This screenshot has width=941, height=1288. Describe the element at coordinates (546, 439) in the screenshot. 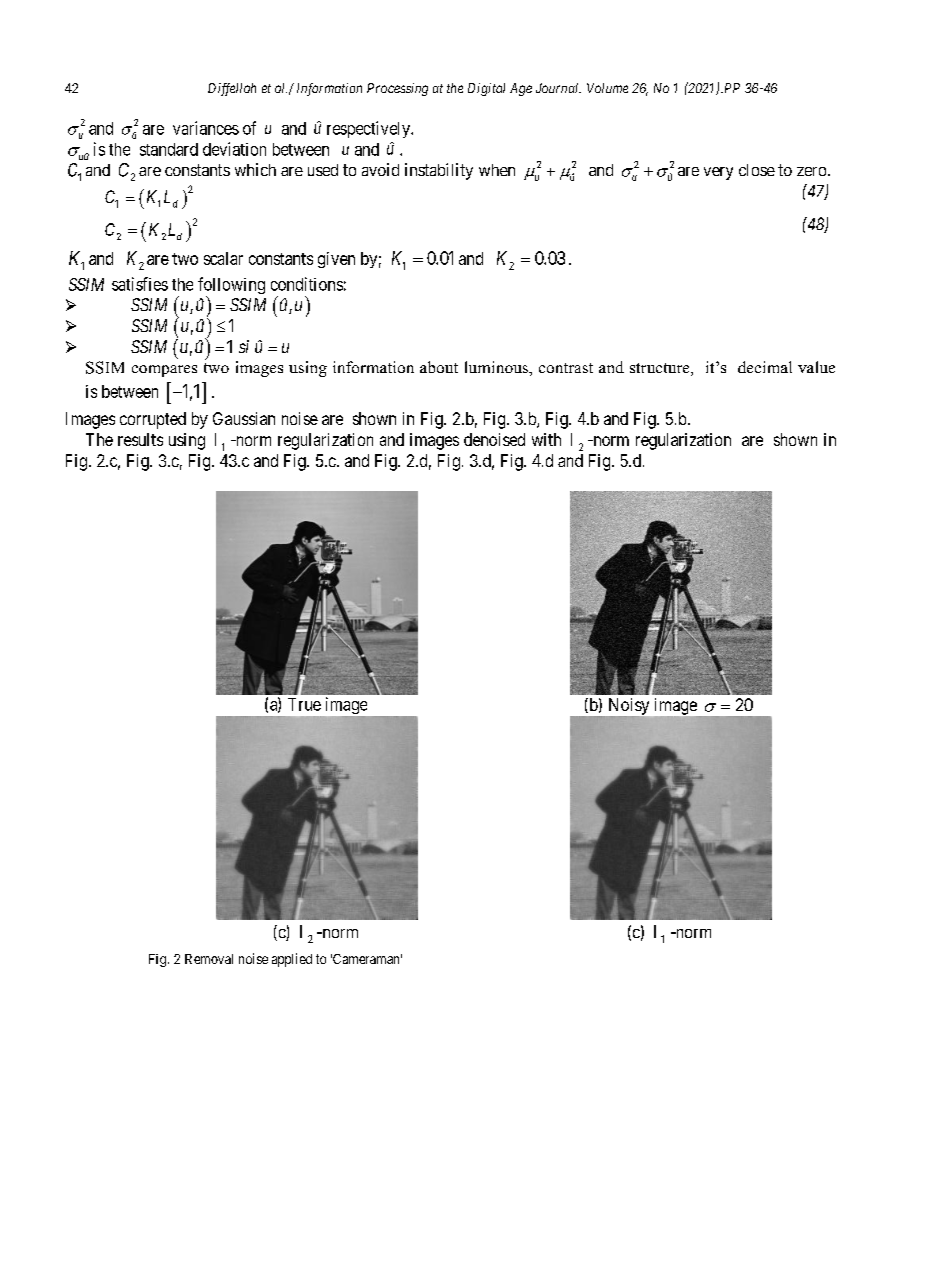

I see `with` at that location.
